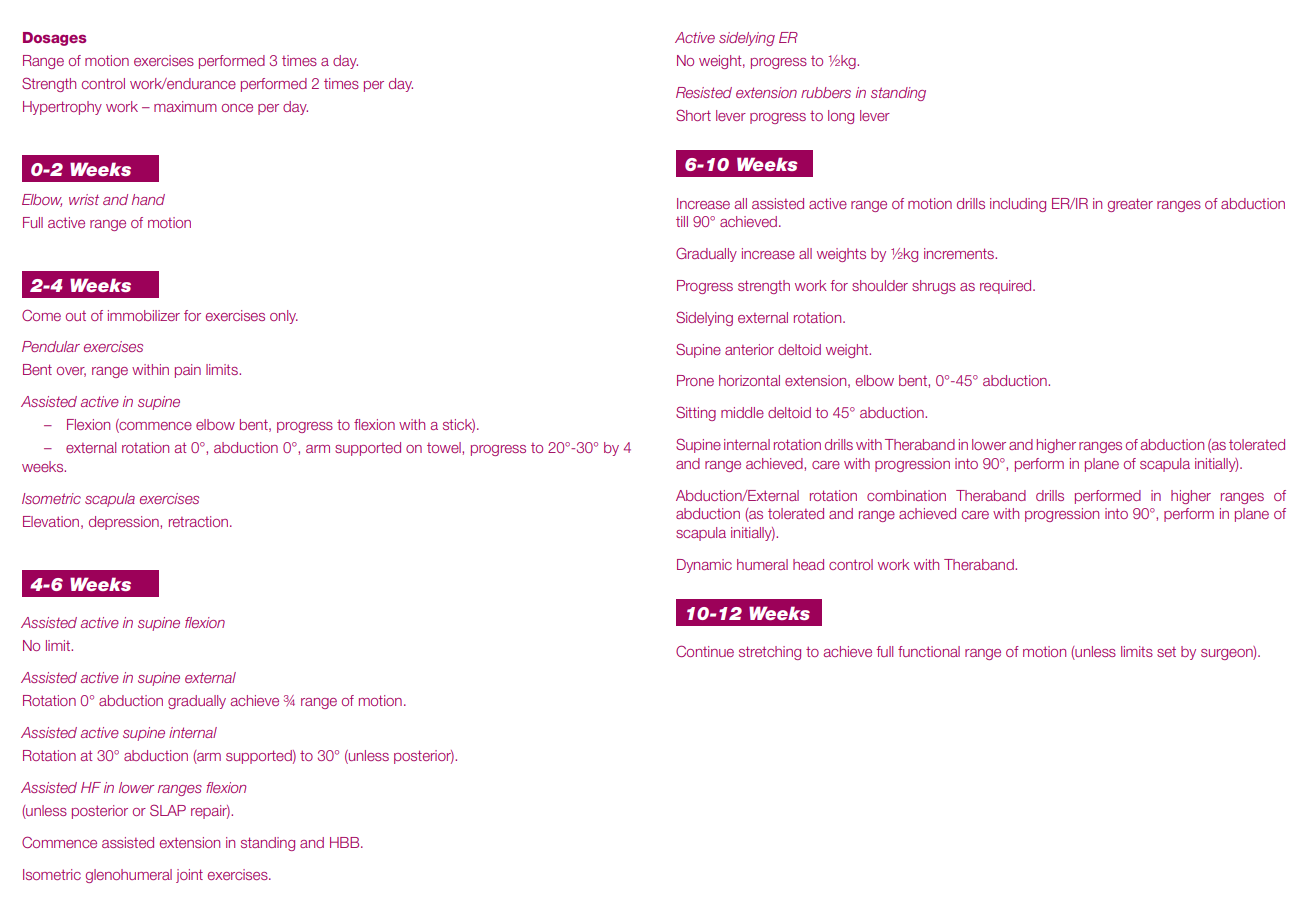 This screenshot has height=924, width=1308. Describe the element at coordinates (189, 876) in the screenshot. I see `joint` at that location.
